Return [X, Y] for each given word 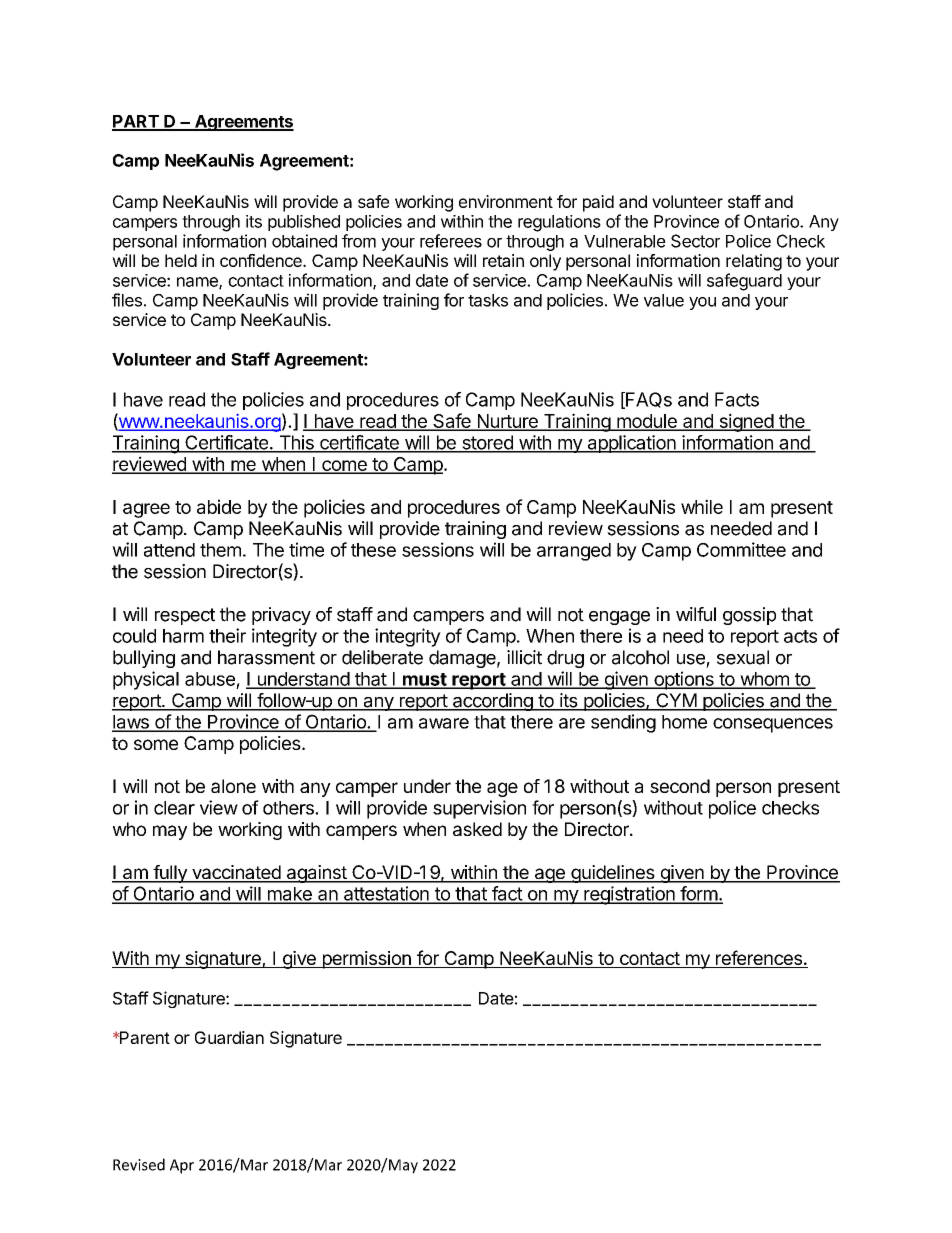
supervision [479, 809]
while [702, 506]
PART [136, 122]
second [680, 786]
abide [219, 506]
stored [487, 443]
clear [174, 808]
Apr [182, 1166]
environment [506, 201]
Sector [695, 241]
